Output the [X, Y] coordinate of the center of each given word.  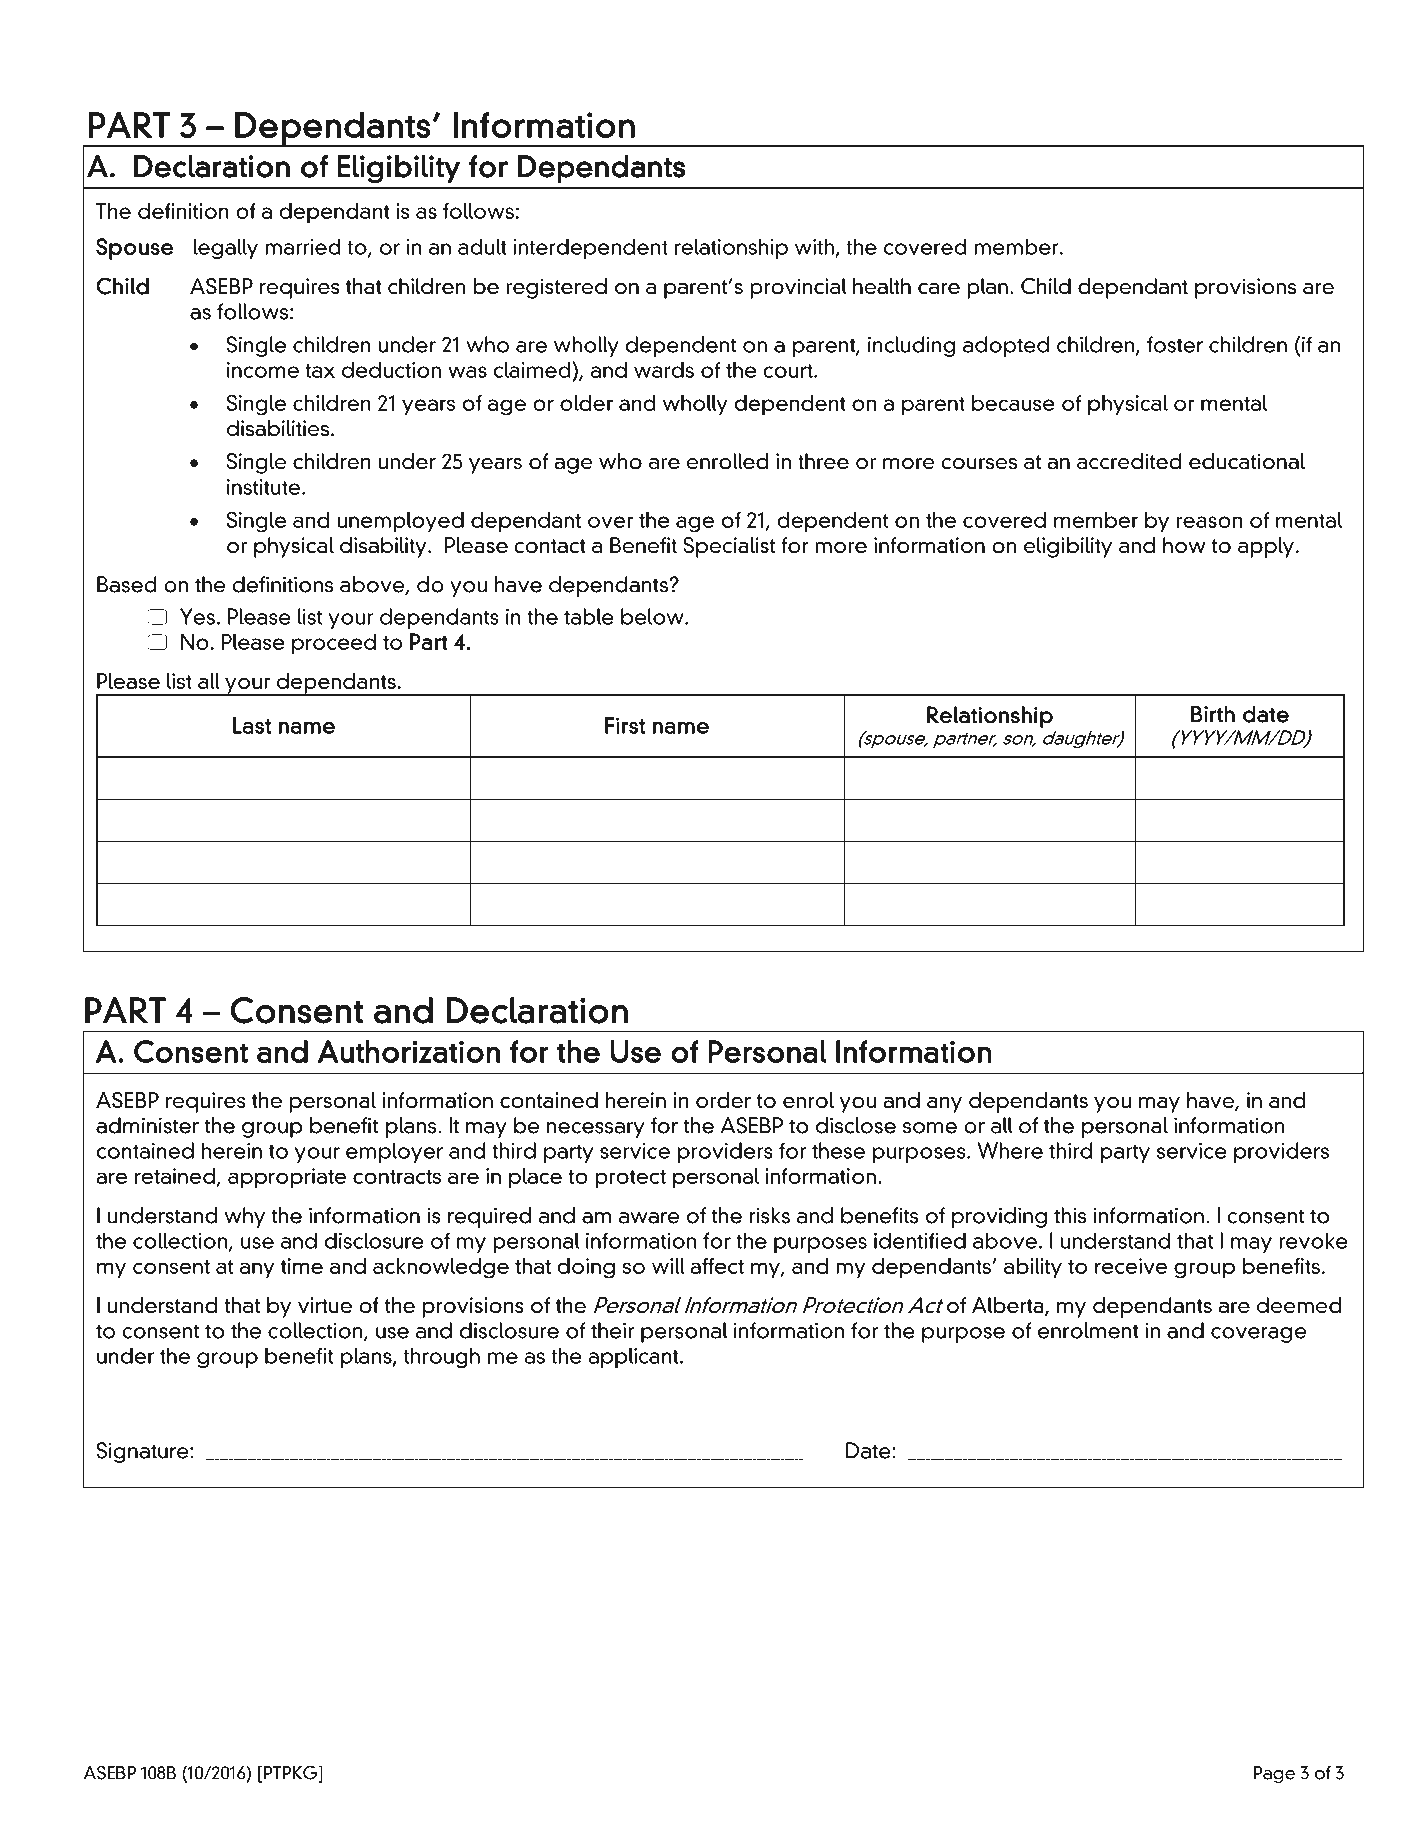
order [723, 1100]
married [303, 246]
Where [1010, 1150]
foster [1175, 344]
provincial [798, 288]
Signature [144, 1452]
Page [1274, 1774]
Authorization [409, 1051]
